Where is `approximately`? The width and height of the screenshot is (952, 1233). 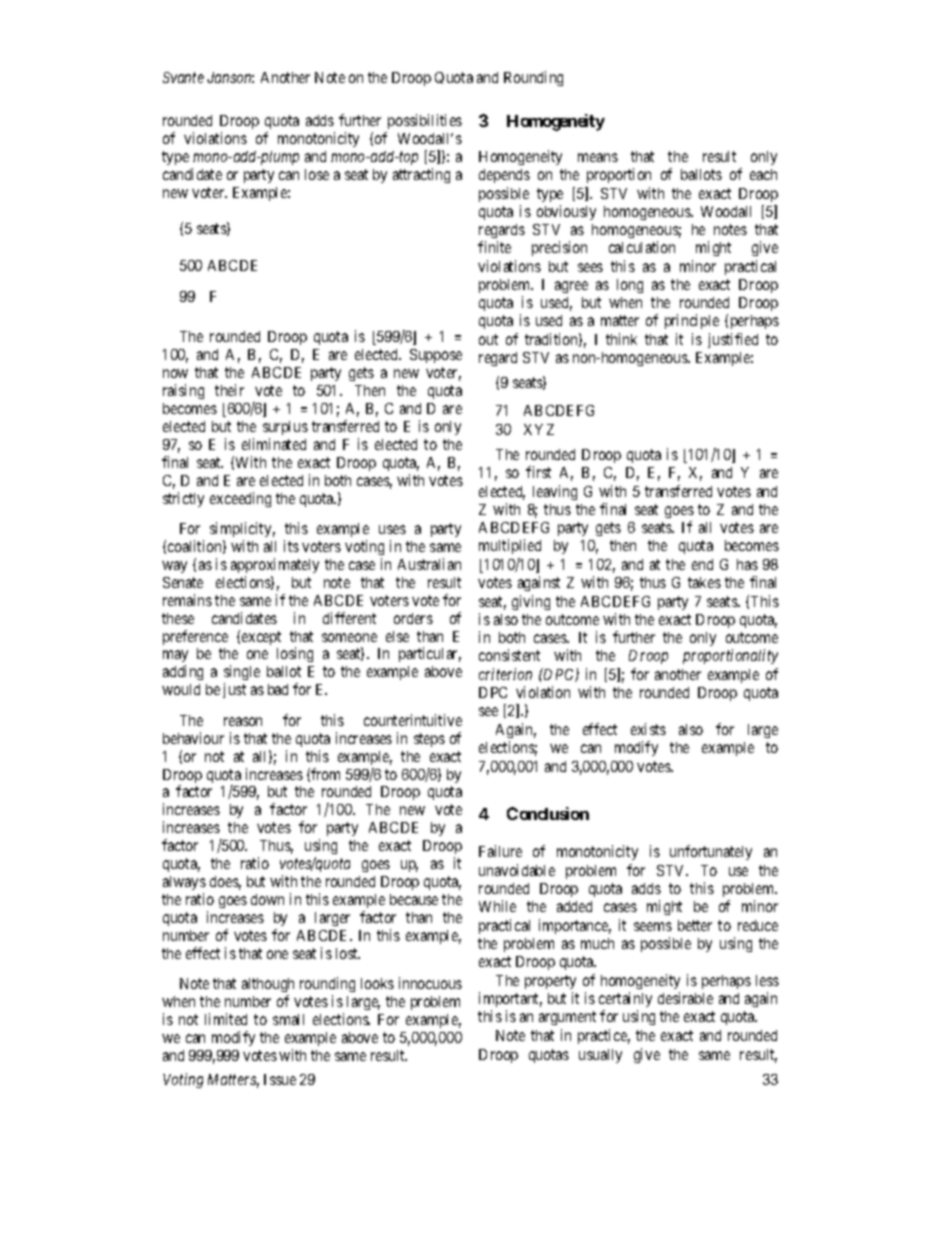
approximately is located at coordinates (275, 565).
